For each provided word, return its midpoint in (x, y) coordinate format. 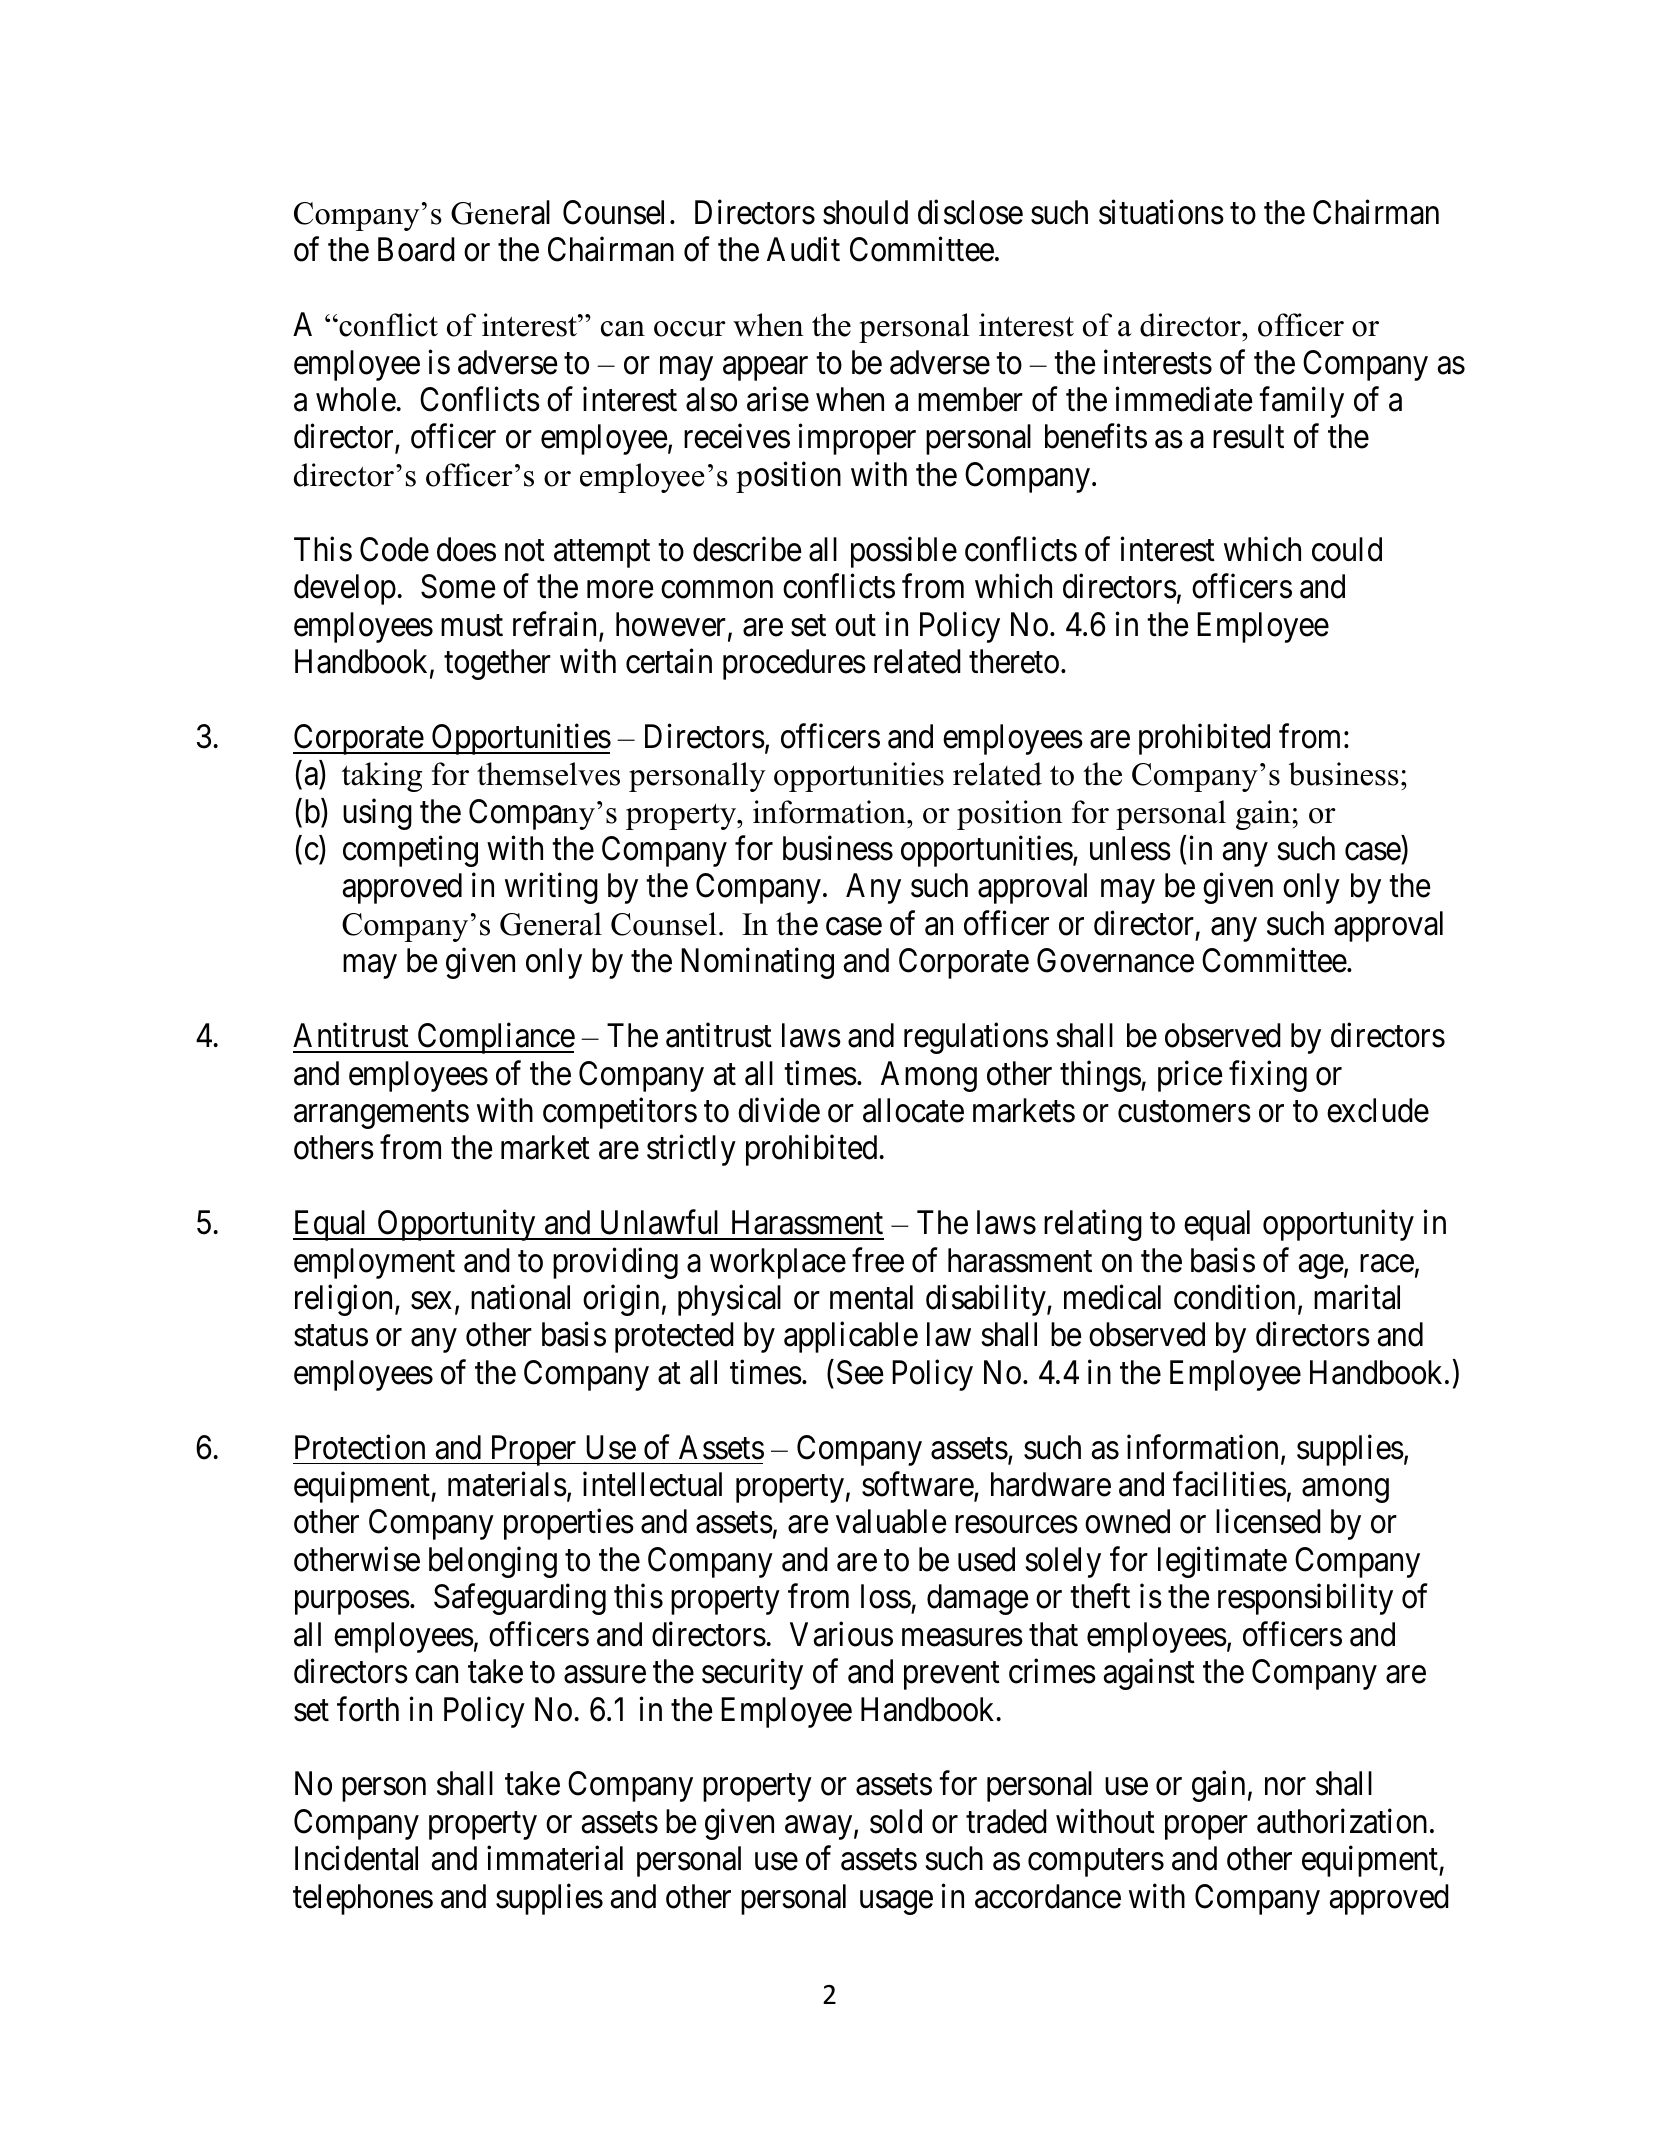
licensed (1268, 1521)
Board (416, 249)
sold (896, 1821)
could (1347, 549)
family (1301, 402)
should (865, 212)
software (918, 1485)
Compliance (495, 1038)
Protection (360, 1447)
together (497, 664)
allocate (913, 1110)
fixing (1268, 1076)
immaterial (555, 1858)
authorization (1342, 1821)
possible (904, 552)
